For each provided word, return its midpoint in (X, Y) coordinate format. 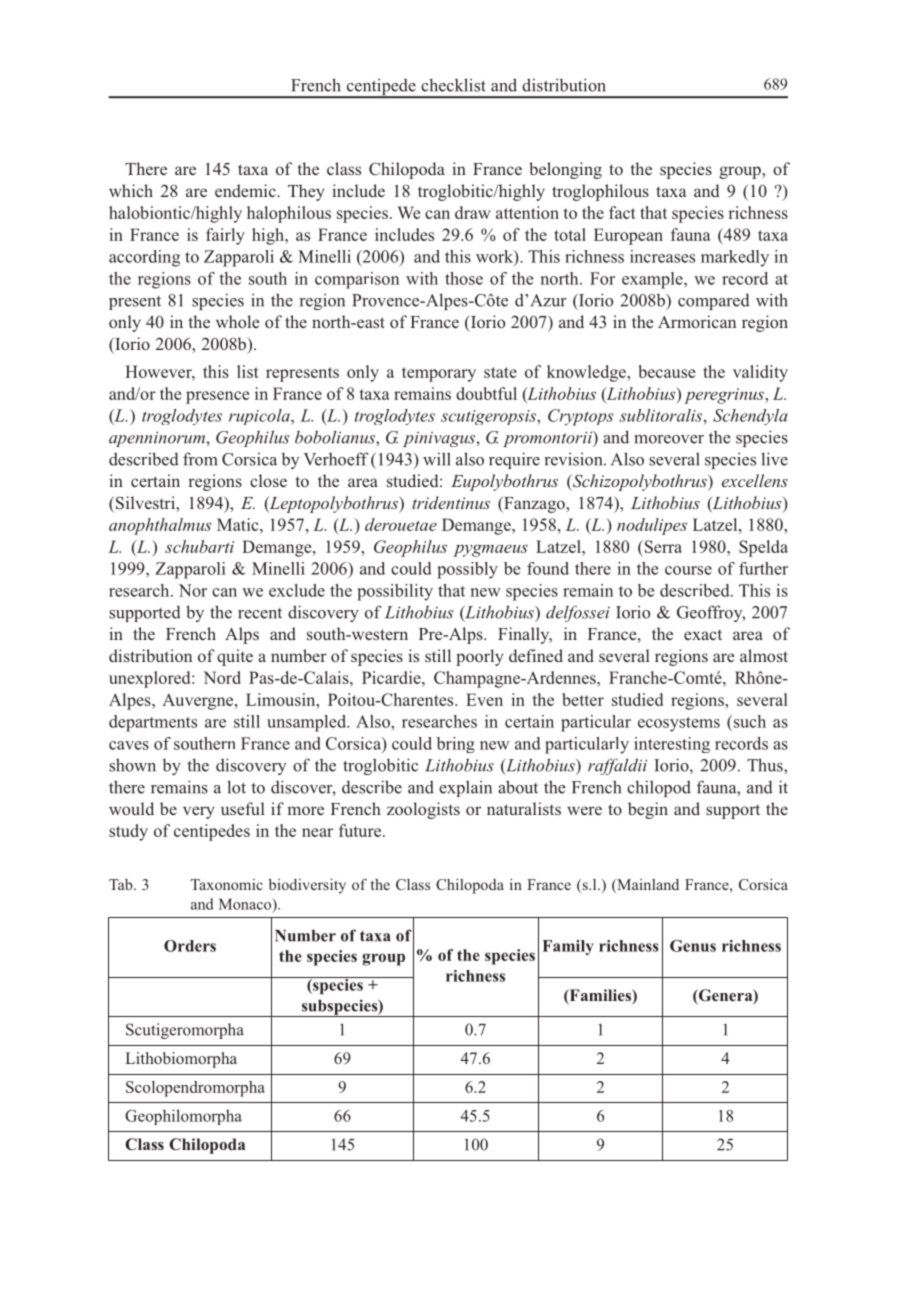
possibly (467, 570)
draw (473, 212)
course (688, 570)
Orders (190, 946)
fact (622, 212)
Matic (239, 524)
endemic (246, 190)
